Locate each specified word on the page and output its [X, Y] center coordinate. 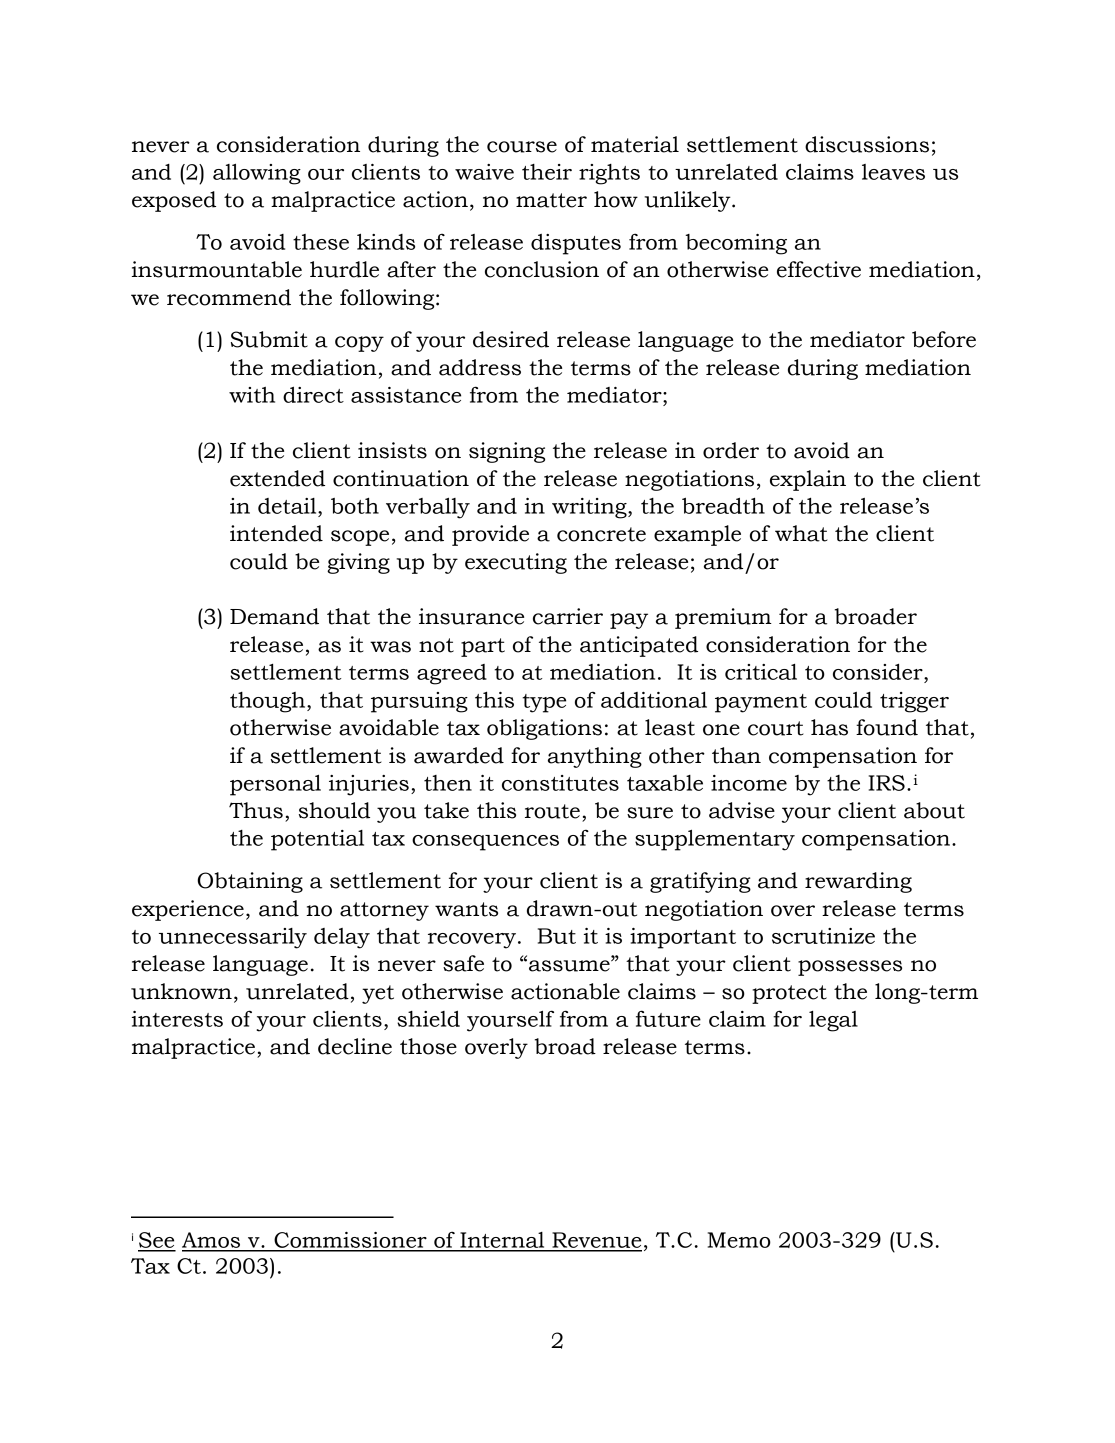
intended [276, 533]
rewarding [858, 882]
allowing [257, 174]
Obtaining [250, 882]
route [552, 811]
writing [590, 508]
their [547, 172]
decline [355, 1046]
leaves [893, 172]
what [801, 533]
